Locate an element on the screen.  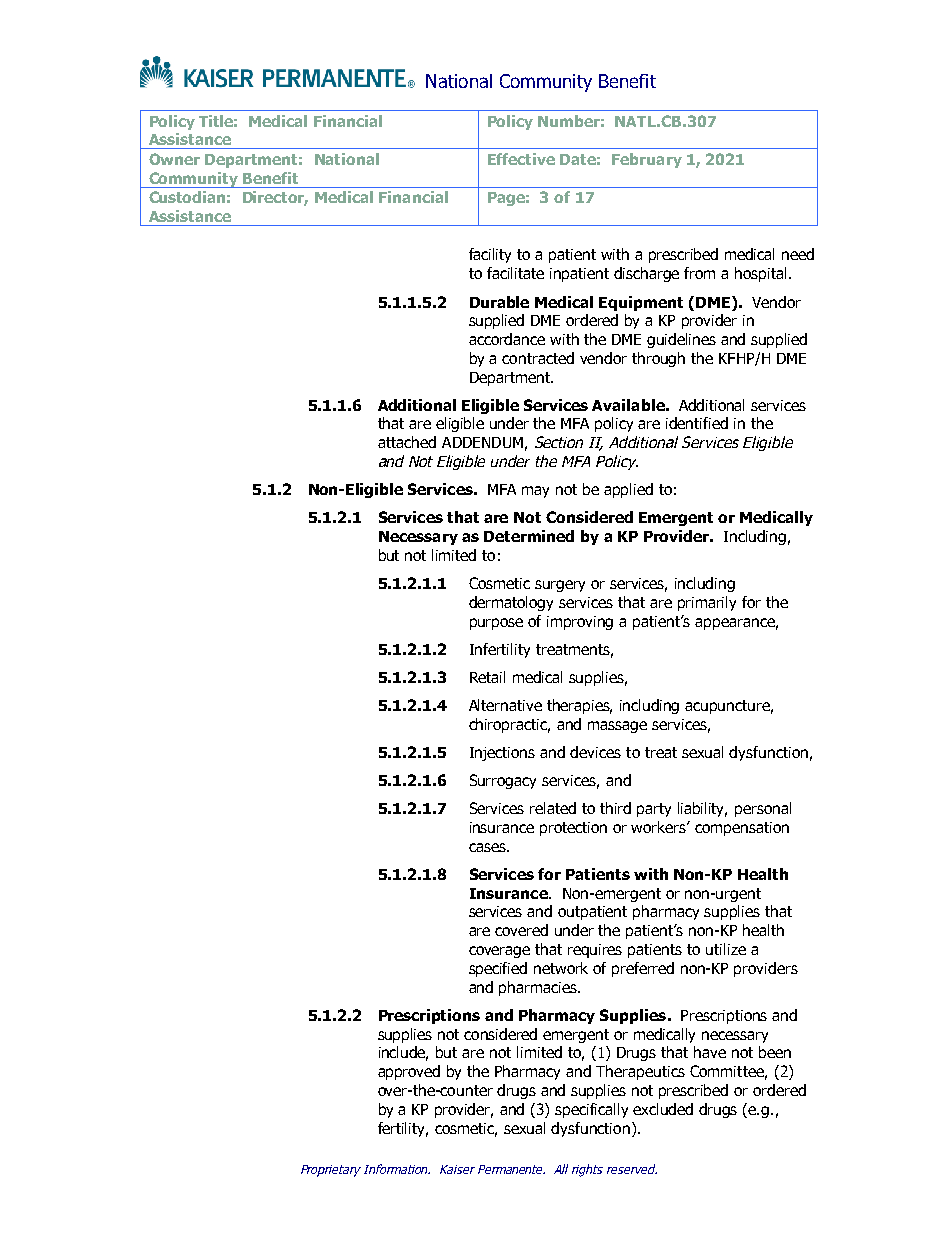
Injections is located at coordinates (502, 754).
